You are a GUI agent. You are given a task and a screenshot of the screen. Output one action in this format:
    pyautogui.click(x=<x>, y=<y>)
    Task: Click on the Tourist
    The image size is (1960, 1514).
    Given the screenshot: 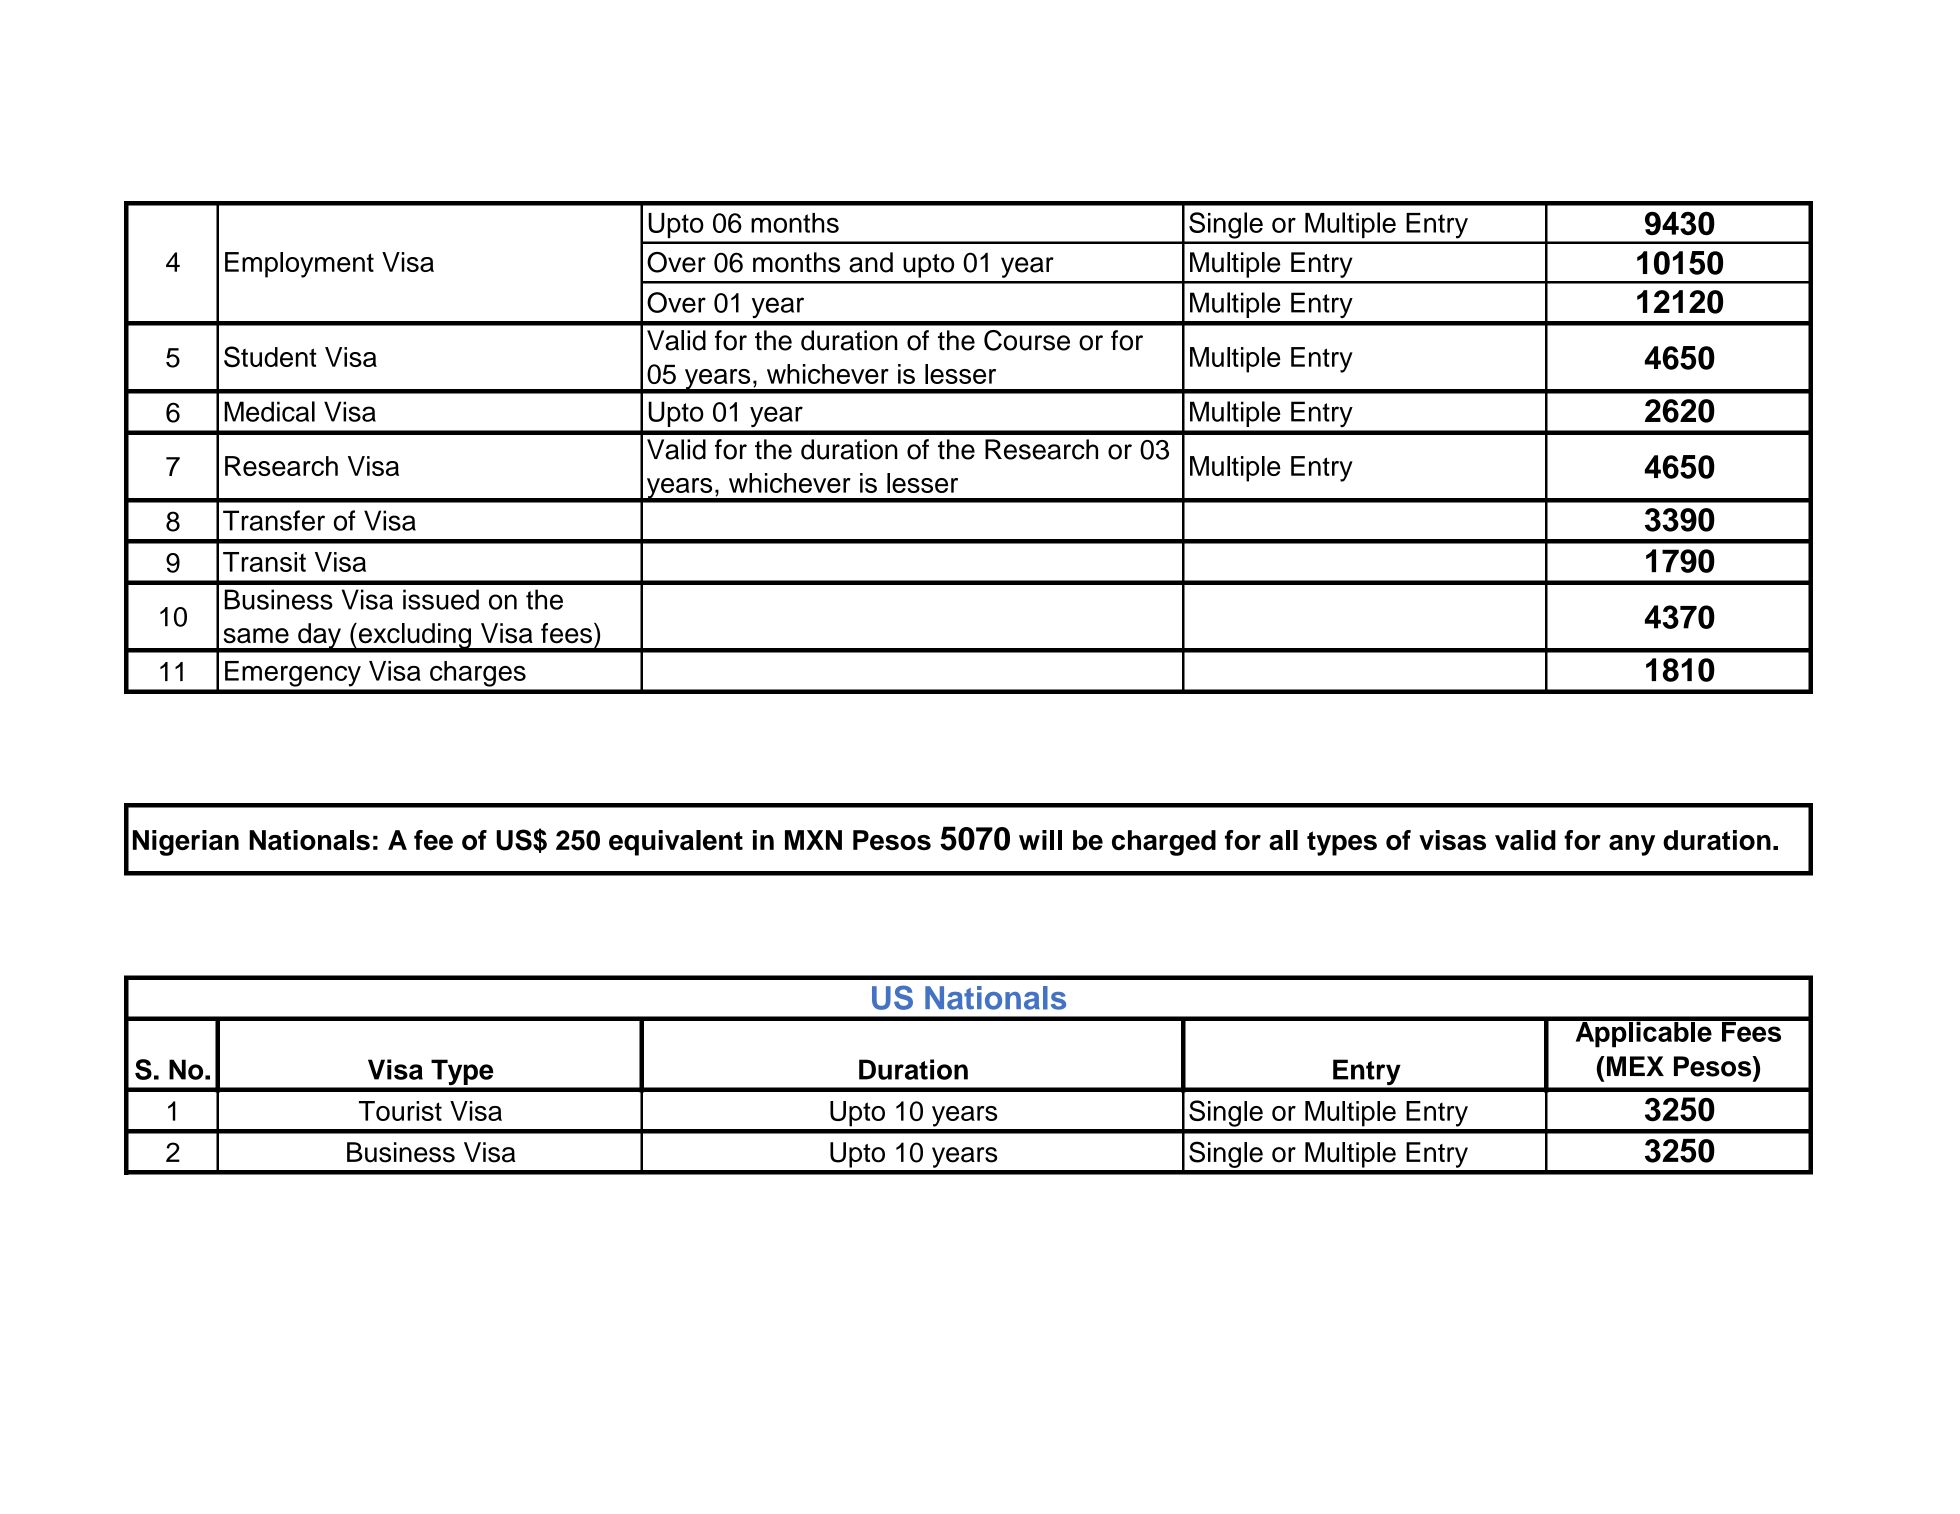 What is the action you would take?
    pyautogui.click(x=400, y=1111)
